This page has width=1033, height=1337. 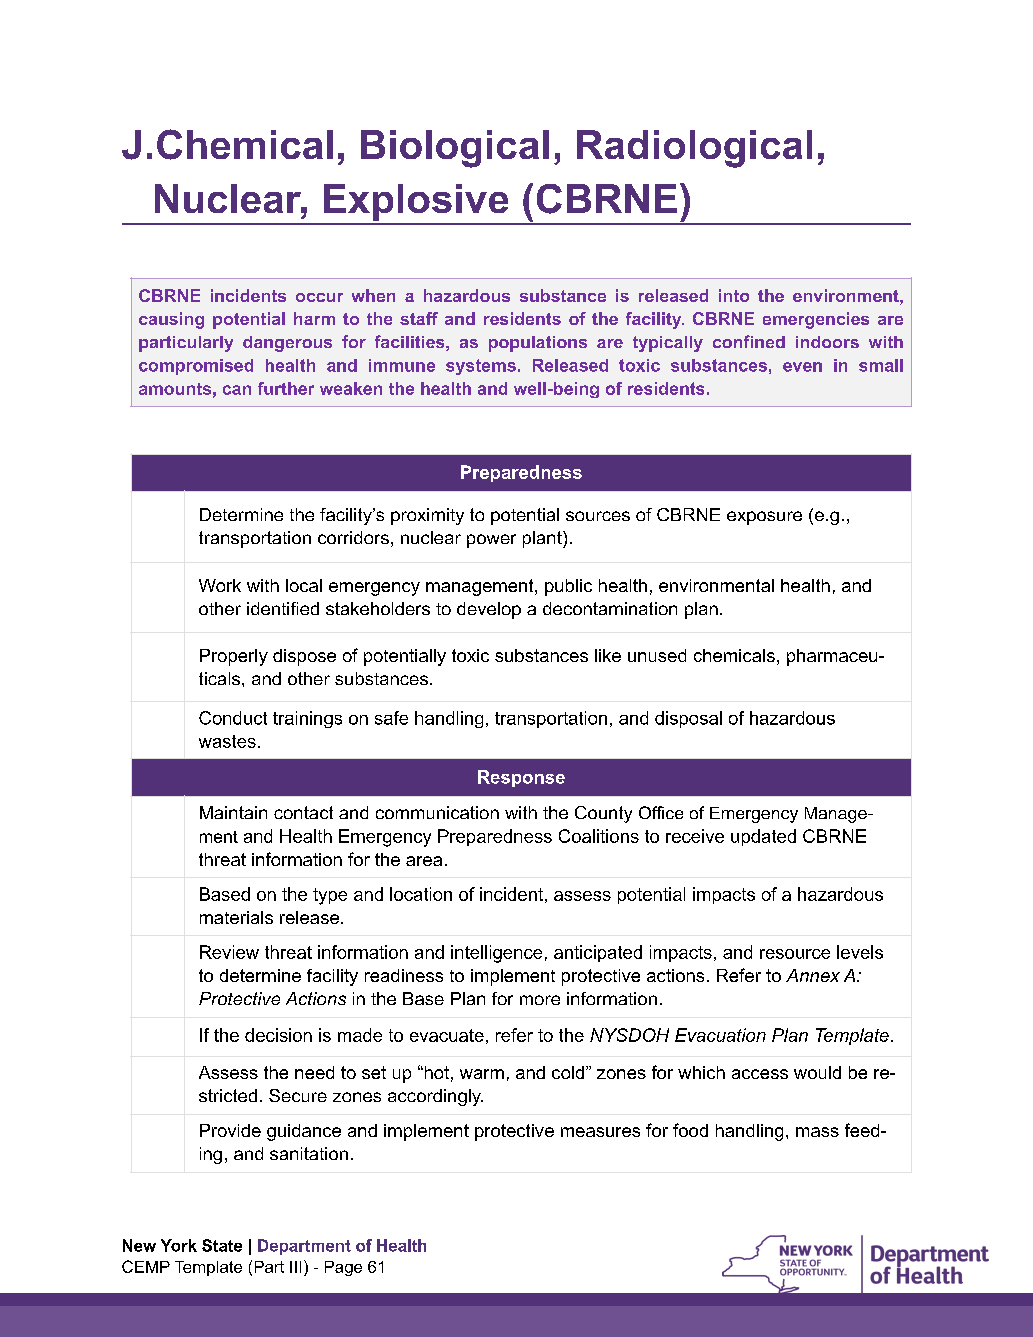 What do you see at coordinates (319, 297) in the page?
I see `occur` at bounding box center [319, 297].
